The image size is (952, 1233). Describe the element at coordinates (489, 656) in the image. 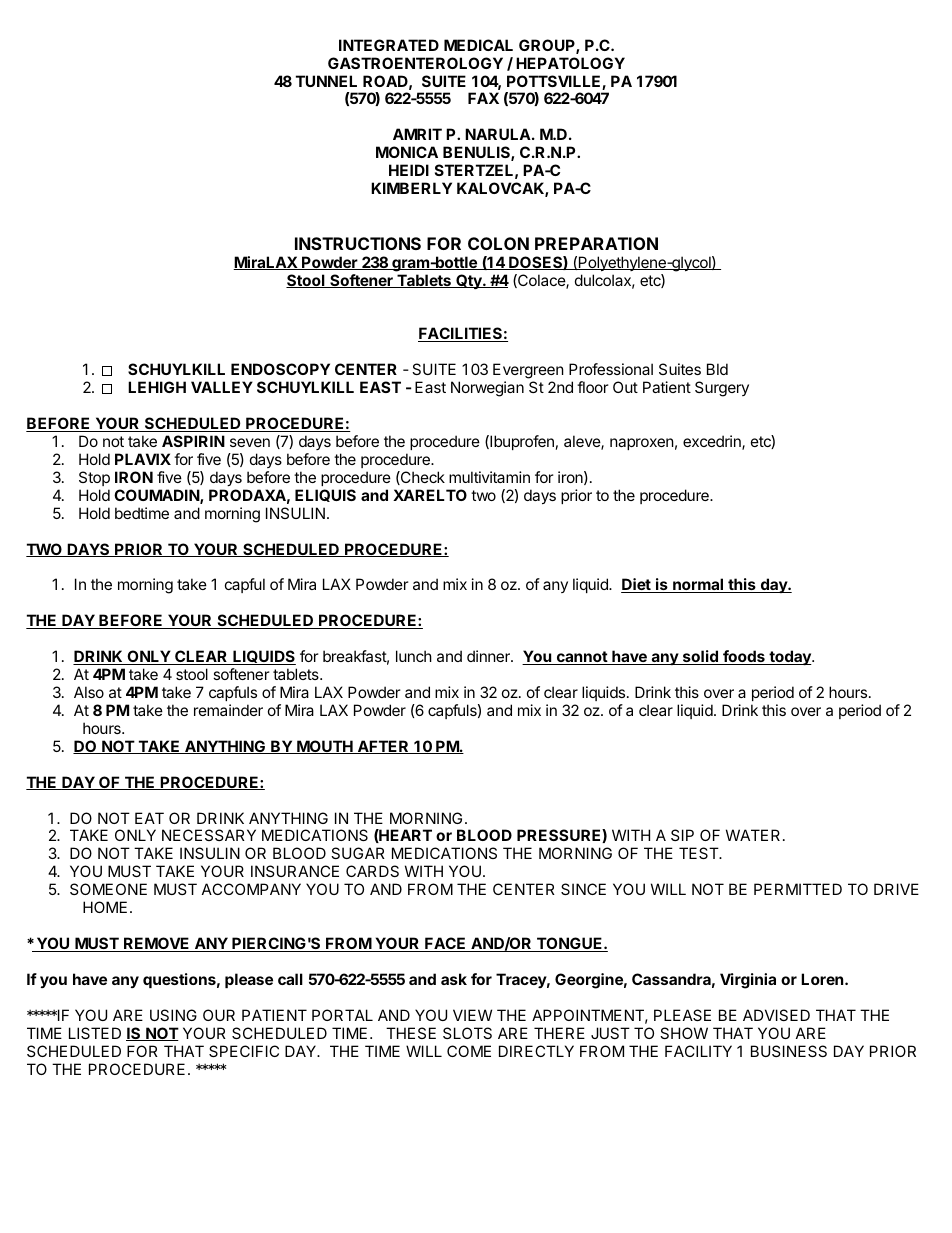

I see `dinner` at that location.
